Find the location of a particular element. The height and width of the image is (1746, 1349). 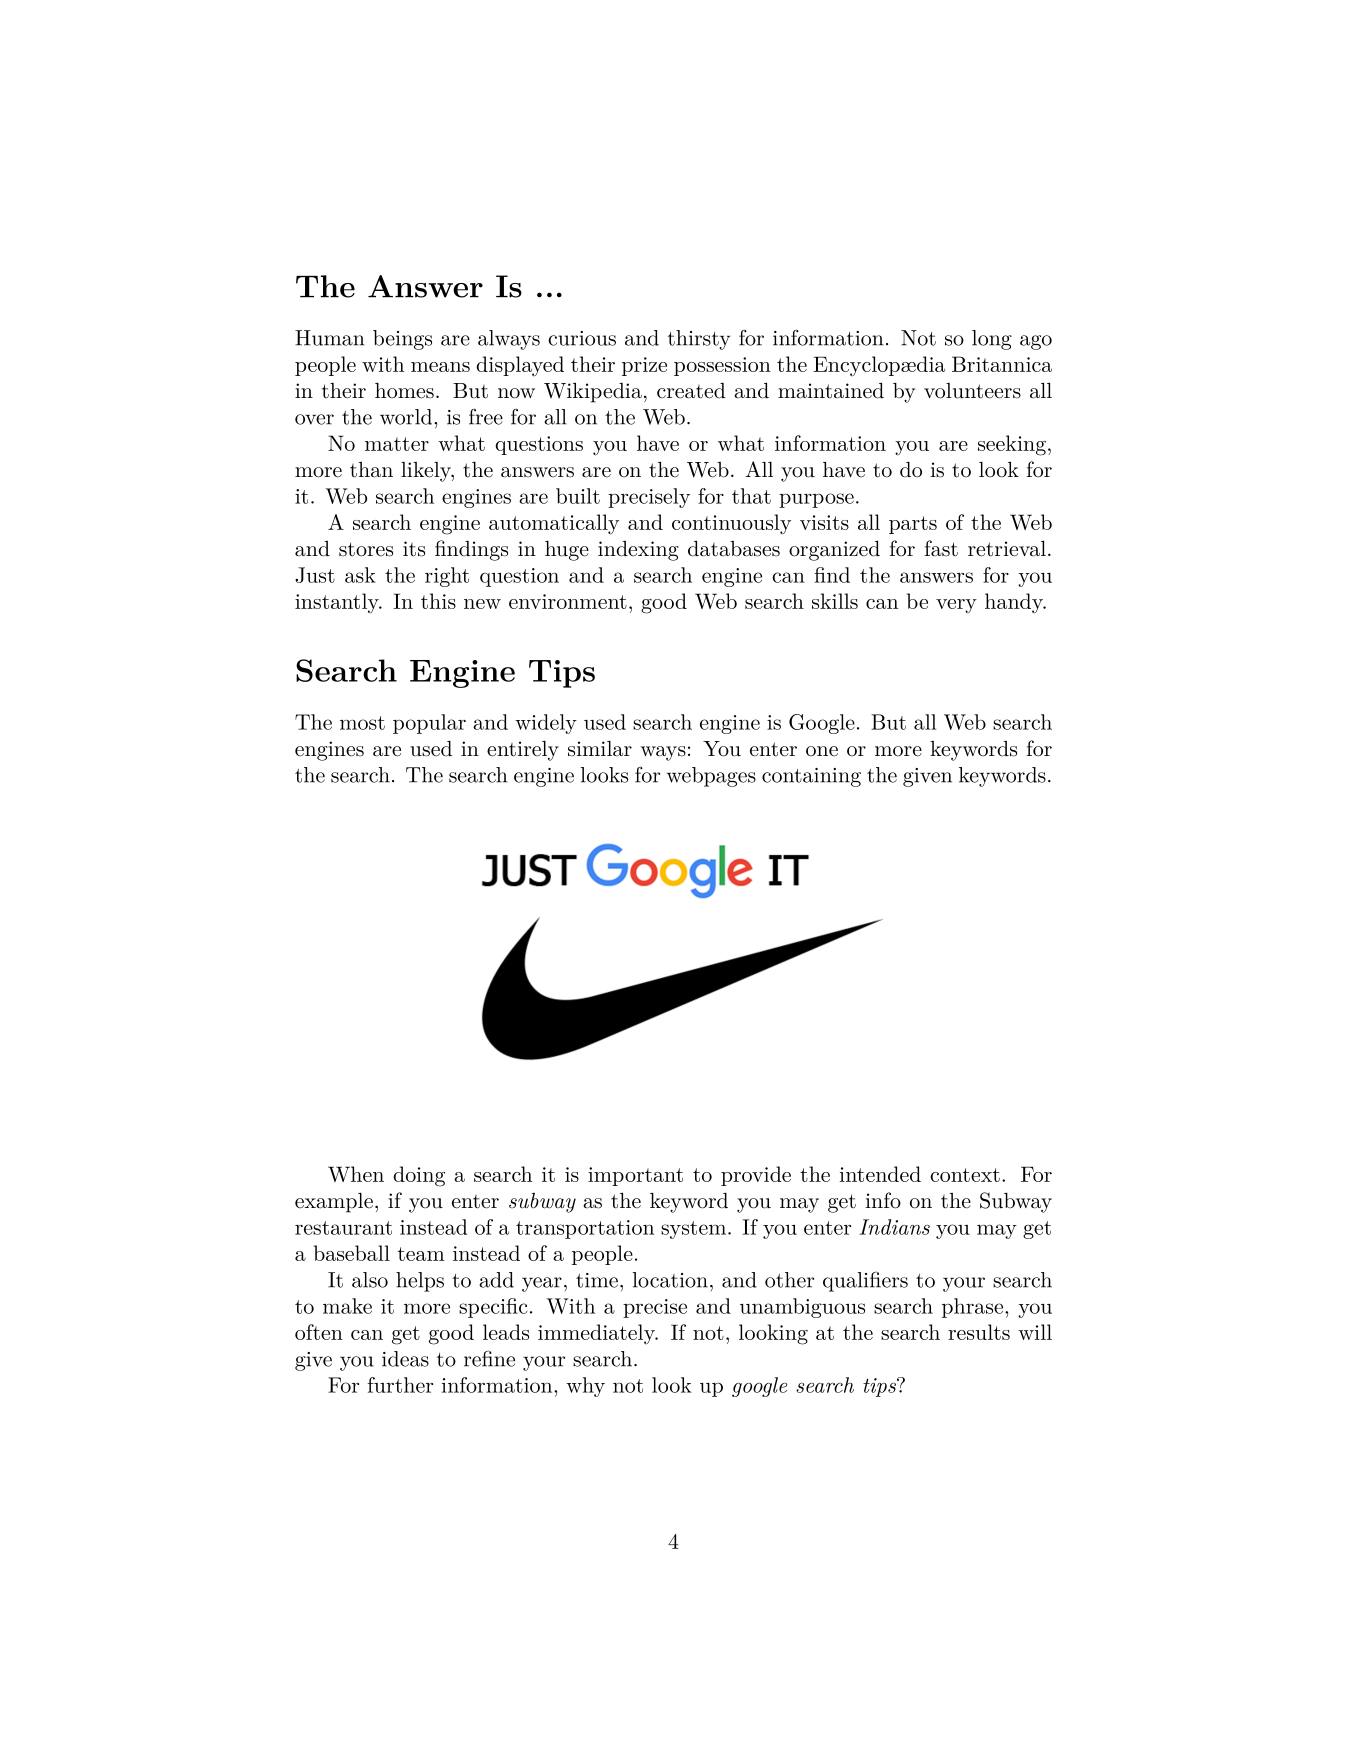

volunteers is located at coordinates (972, 391).
